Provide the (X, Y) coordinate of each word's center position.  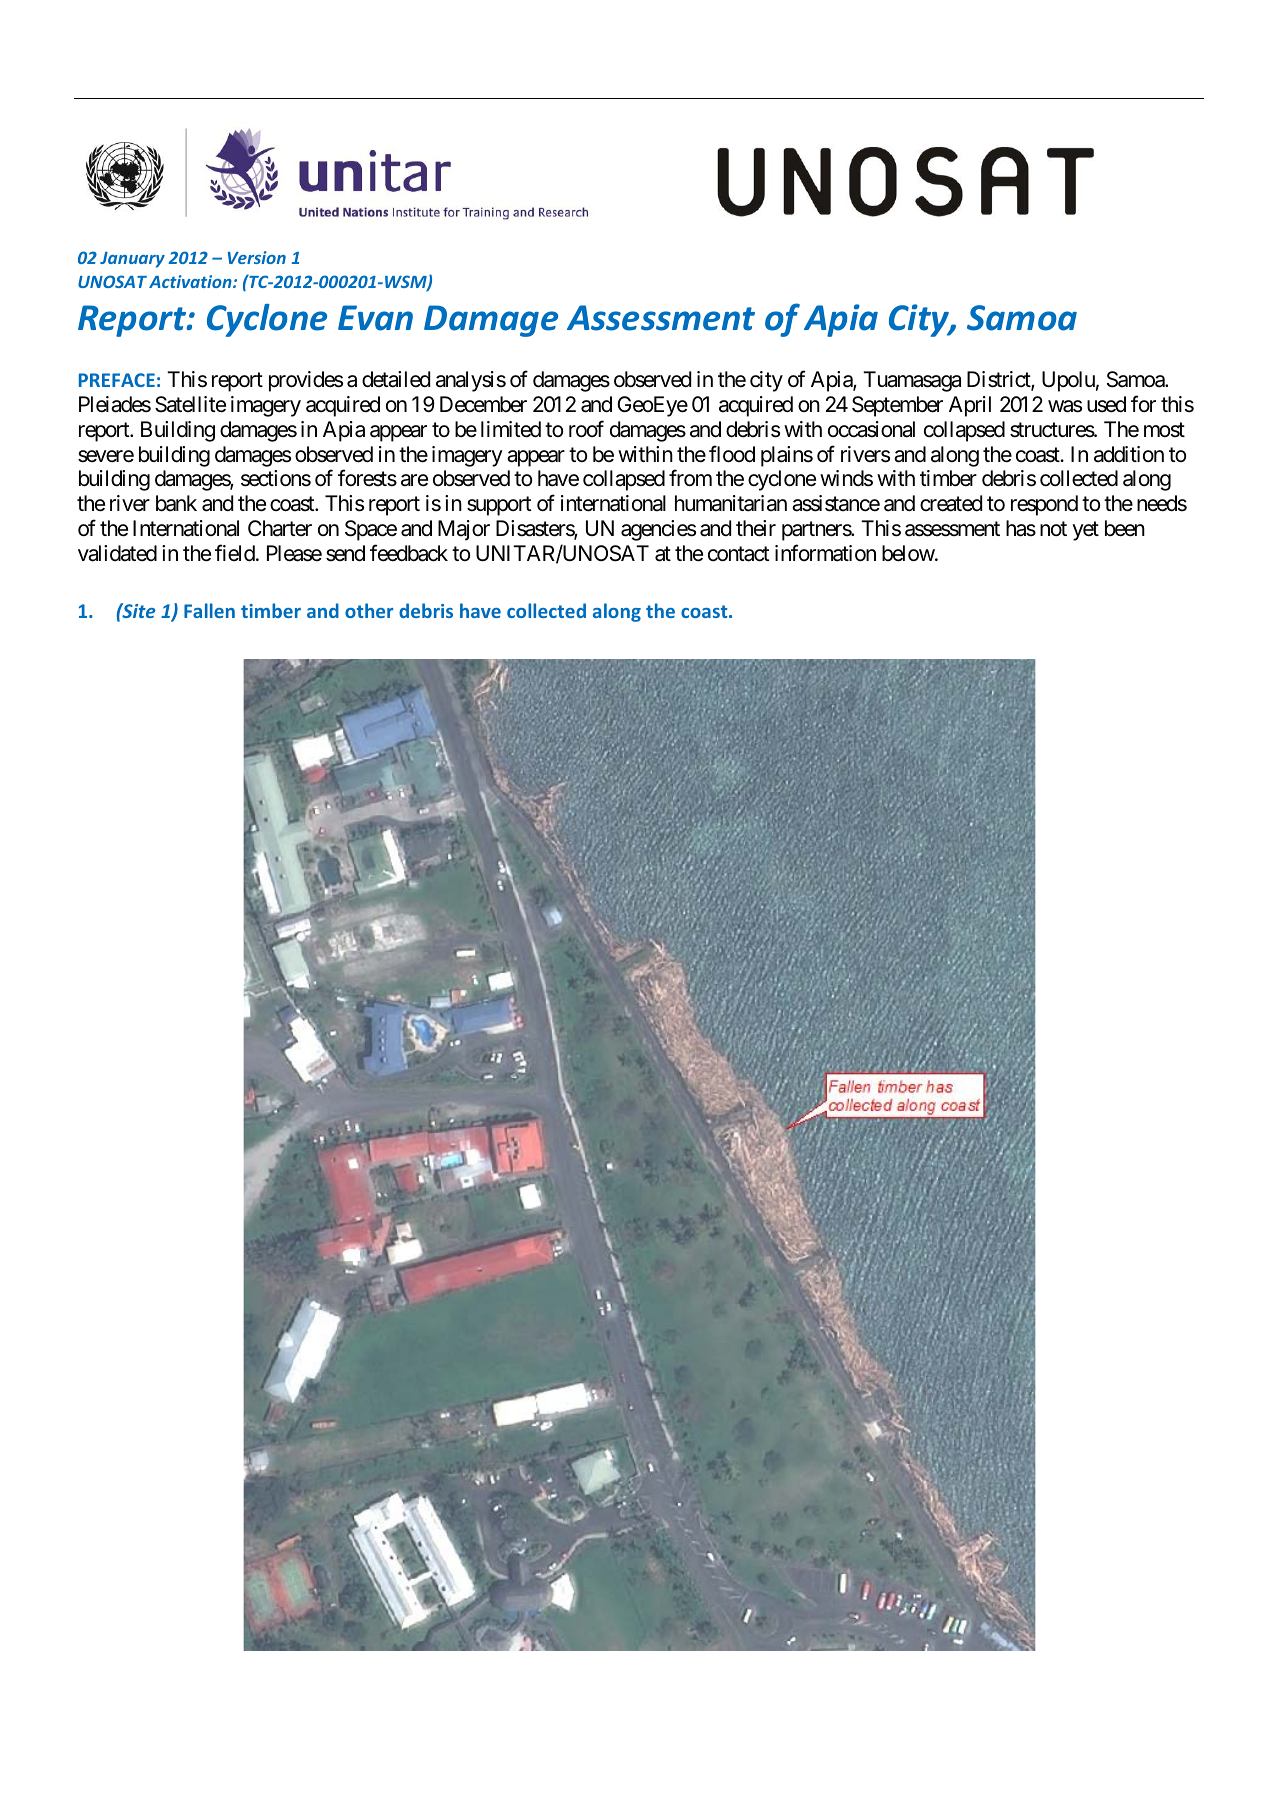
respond (1044, 505)
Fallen (209, 610)
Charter (280, 528)
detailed (396, 379)
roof (586, 429)
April (970, 406)
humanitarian (731, 503)
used (1106, 404)
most (1164, 430)
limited (511, 429)
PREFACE (117, 380)
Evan (375, 318)
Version (257, 257)
